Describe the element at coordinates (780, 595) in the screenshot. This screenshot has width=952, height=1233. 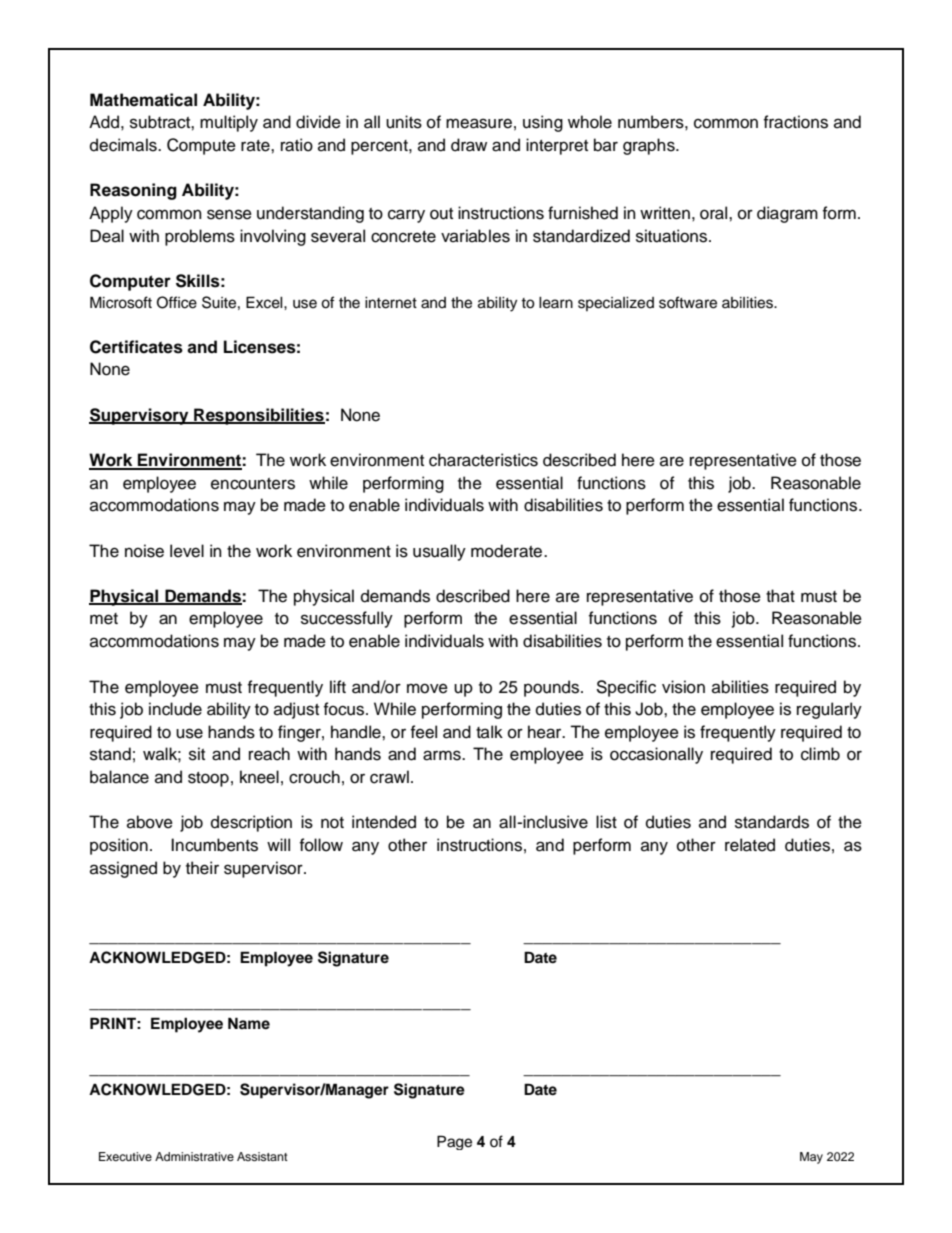
I see `that` at that location.
